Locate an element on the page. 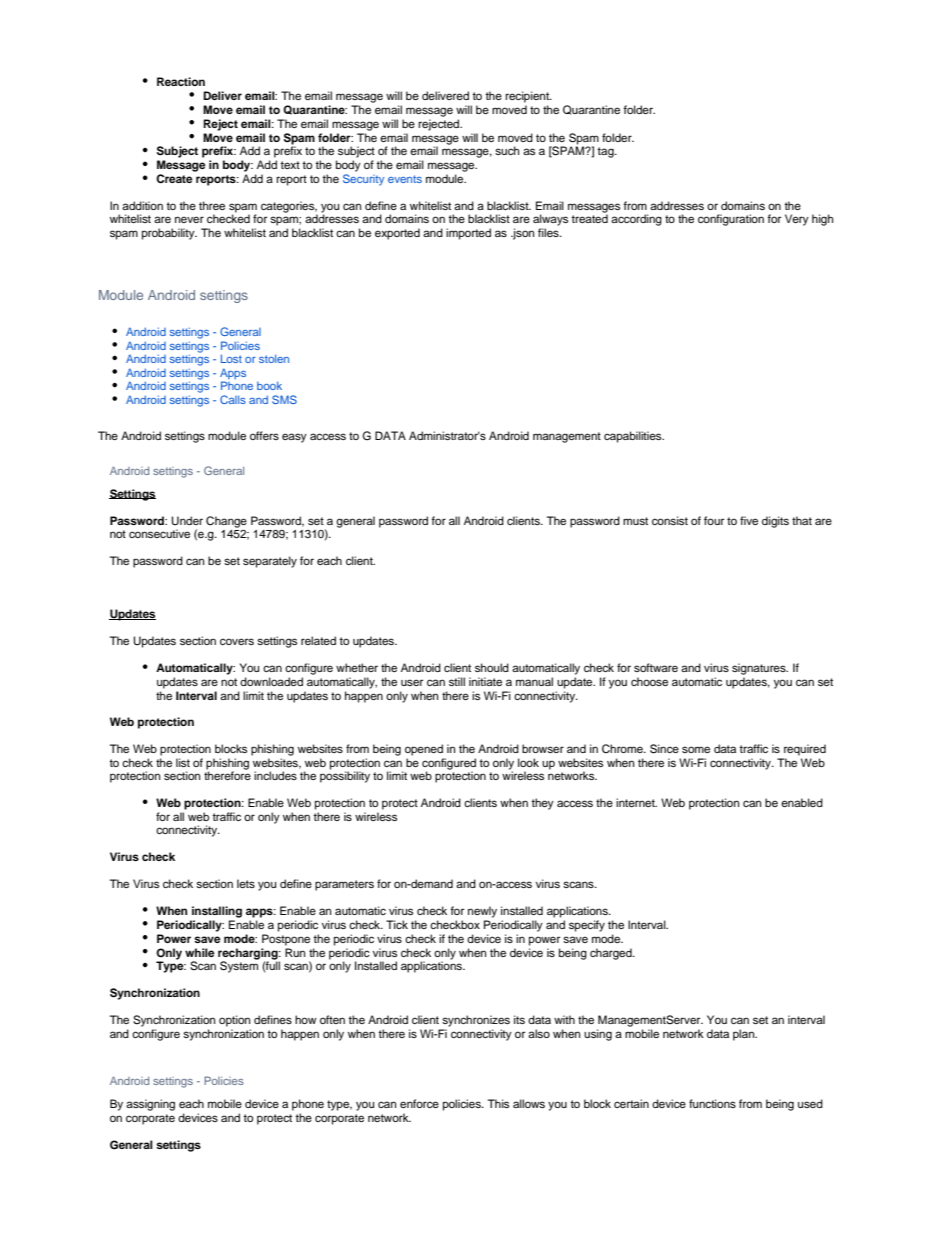 Image resolution: width=952 pixels, height=1233 pixels. offers is located at coordinates (264, 435).
